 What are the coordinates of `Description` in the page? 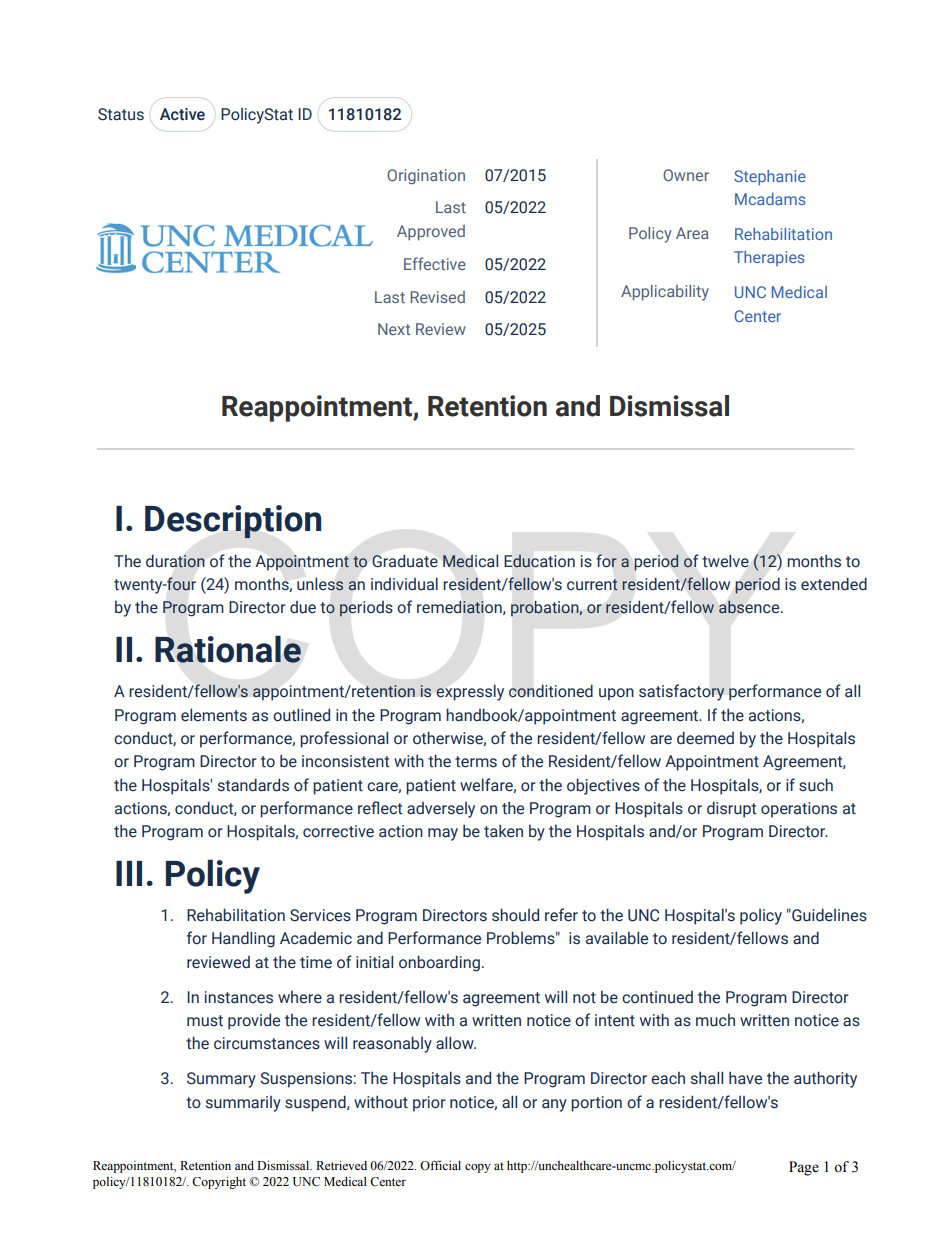 It's located at (233, 522).
